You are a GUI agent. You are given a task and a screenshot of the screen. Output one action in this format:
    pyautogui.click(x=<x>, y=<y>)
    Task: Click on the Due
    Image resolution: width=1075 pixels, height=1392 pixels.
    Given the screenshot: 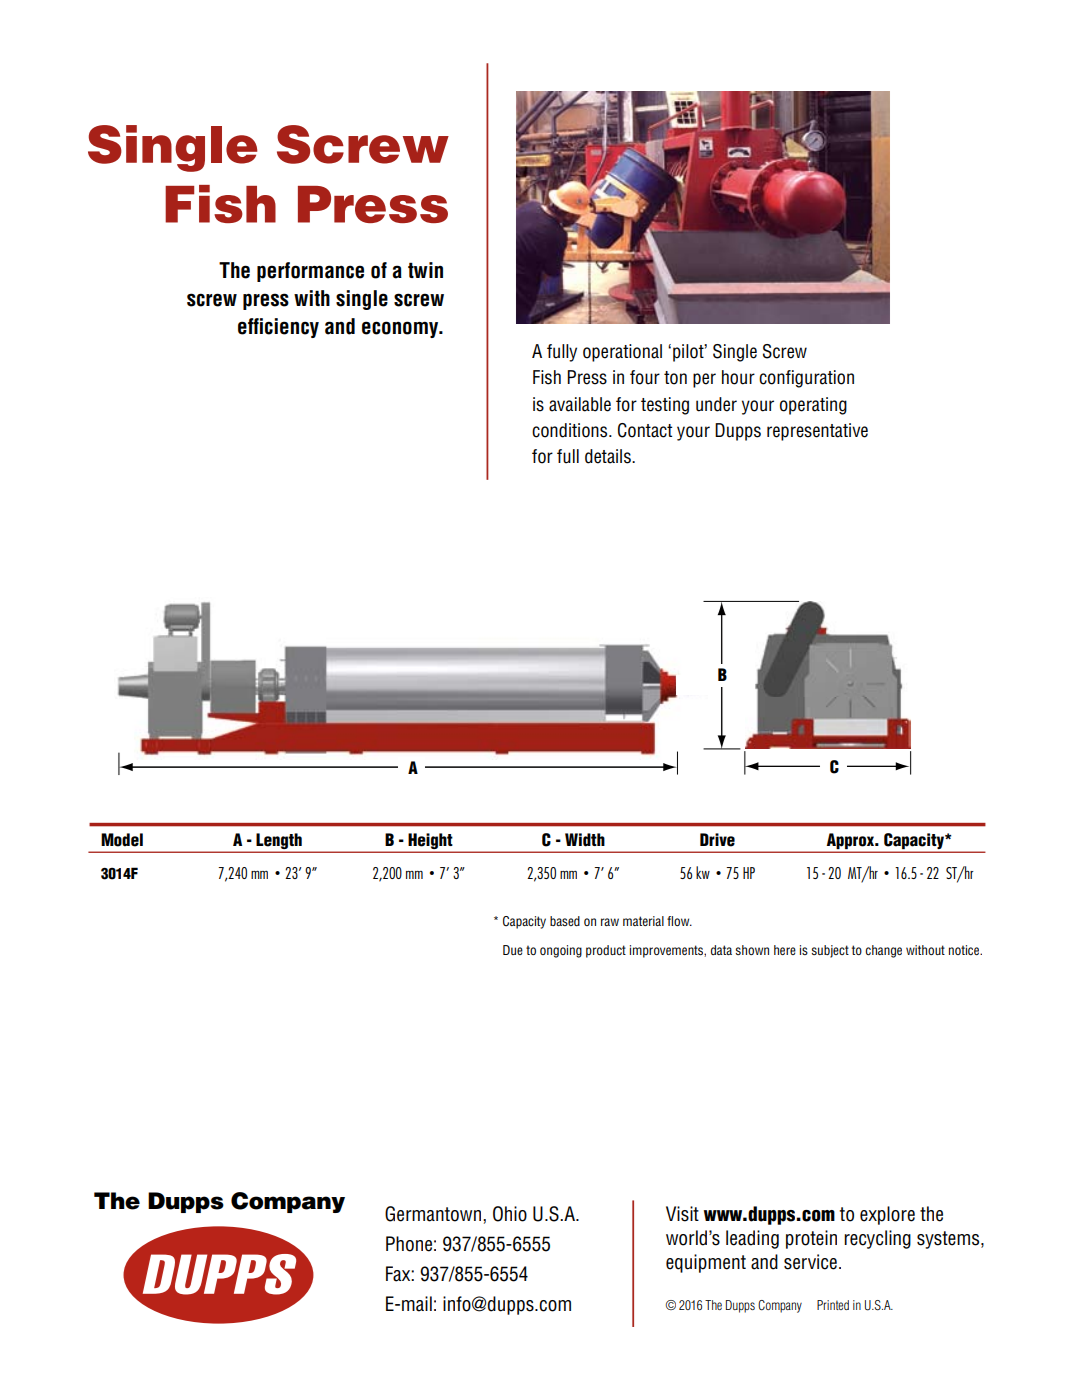 What is the action you would take?
    pyautogui.click(x=513, y=950)
